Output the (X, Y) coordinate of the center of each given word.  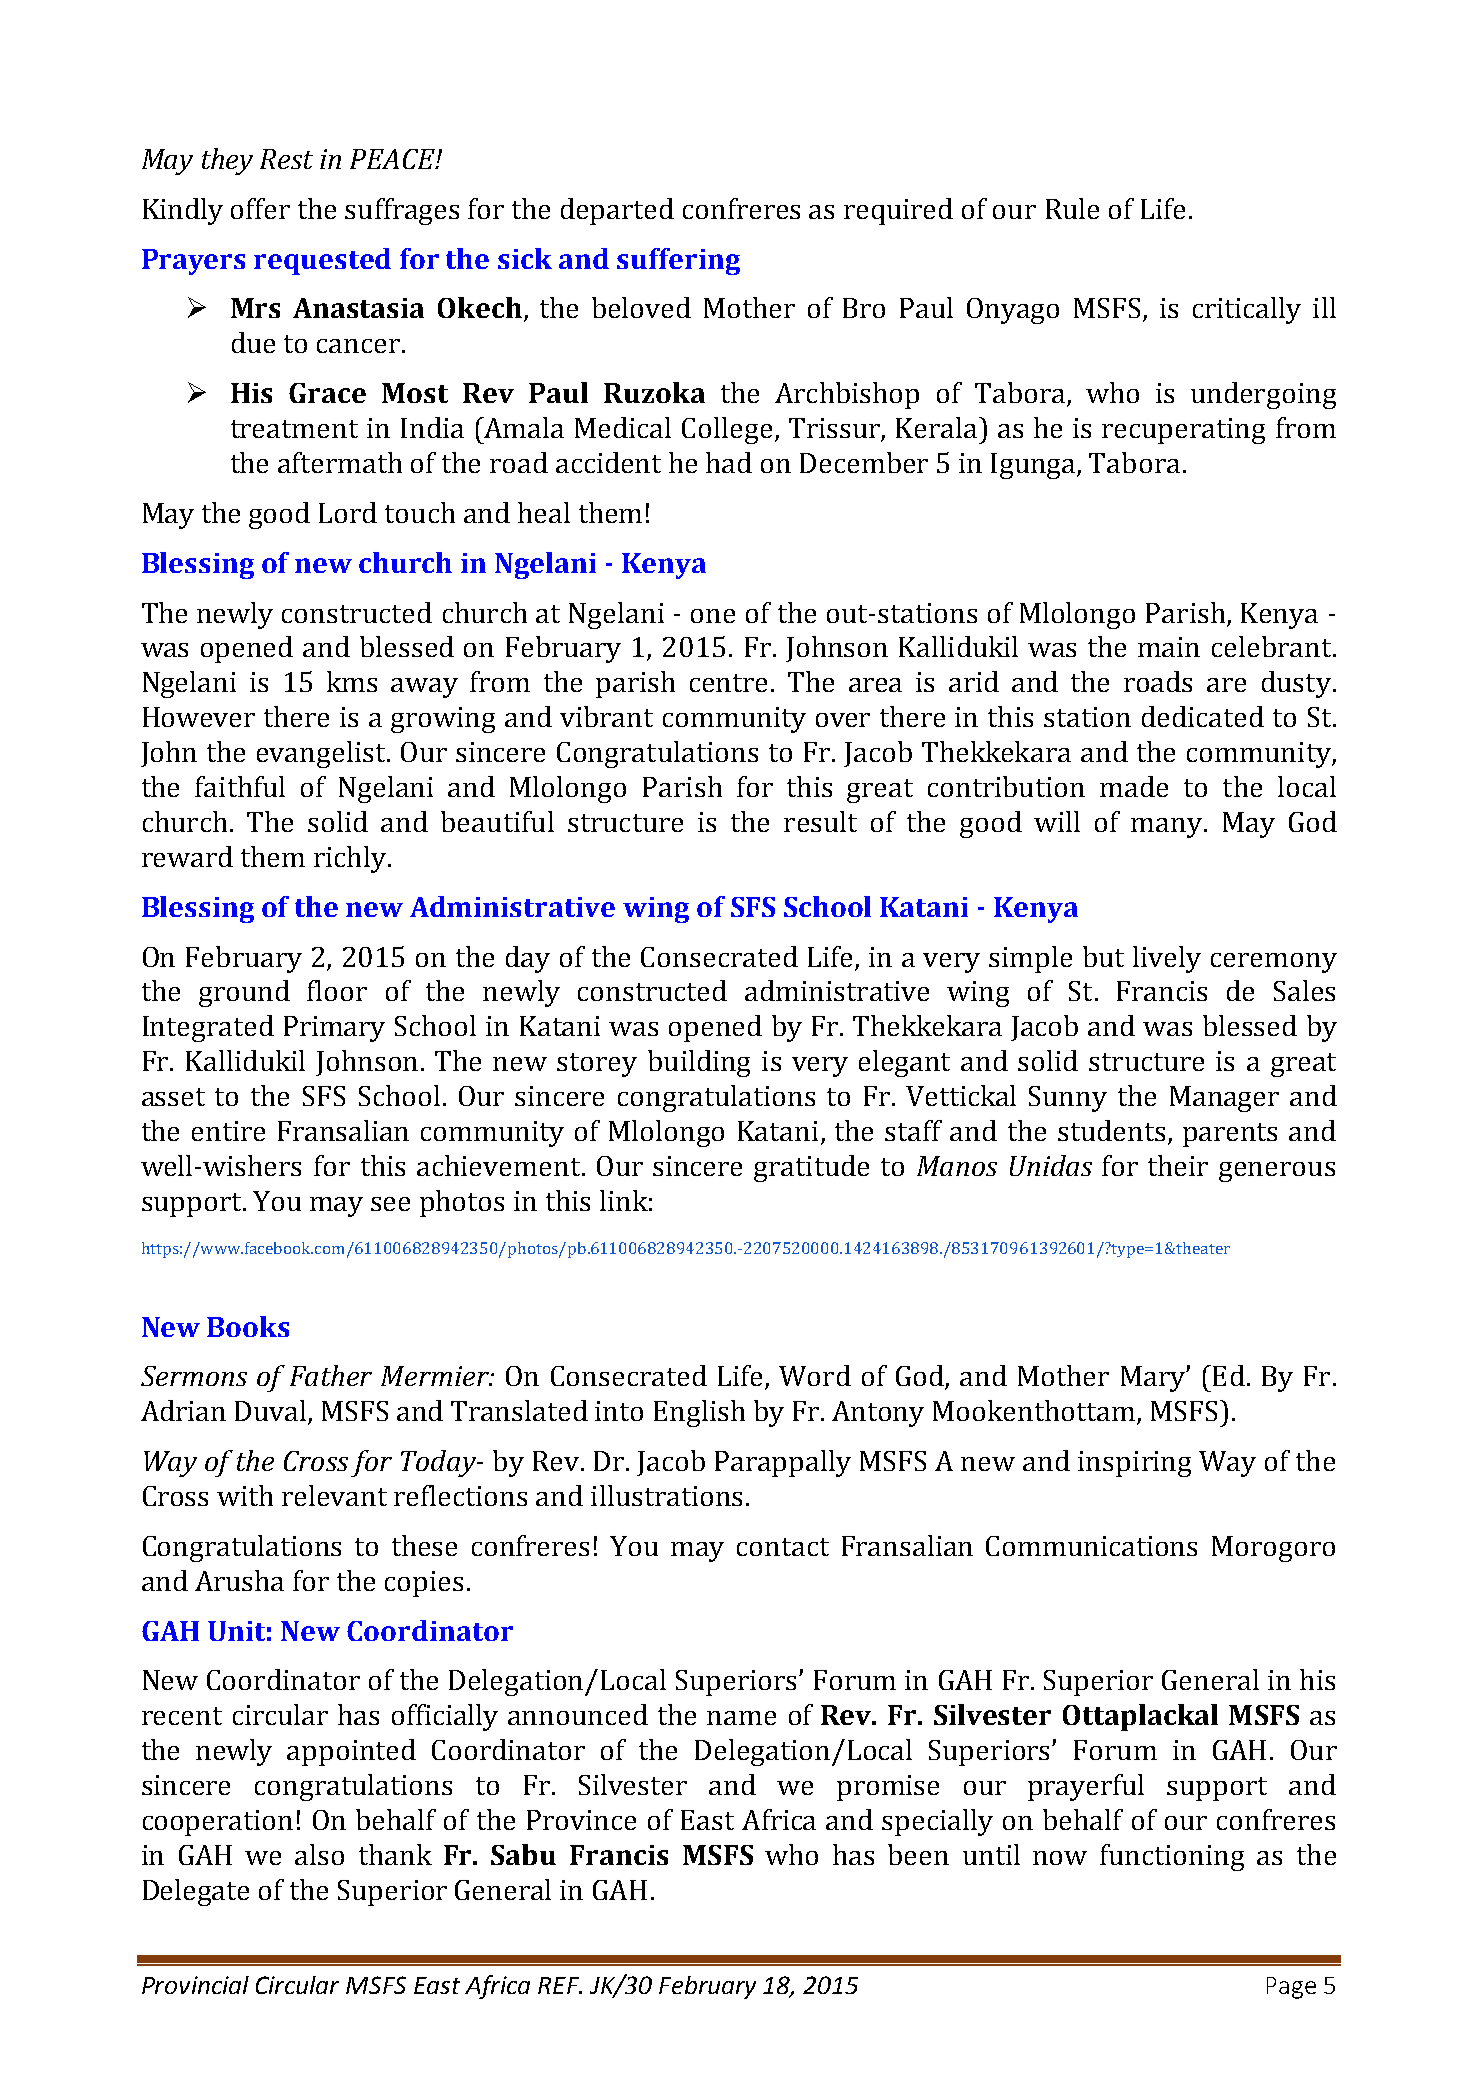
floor (337, 990)
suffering (678, 261)
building (699, 1063)
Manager (1224, 1099)
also (319, 1854)
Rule (1072, 208)
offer (260, 208)
